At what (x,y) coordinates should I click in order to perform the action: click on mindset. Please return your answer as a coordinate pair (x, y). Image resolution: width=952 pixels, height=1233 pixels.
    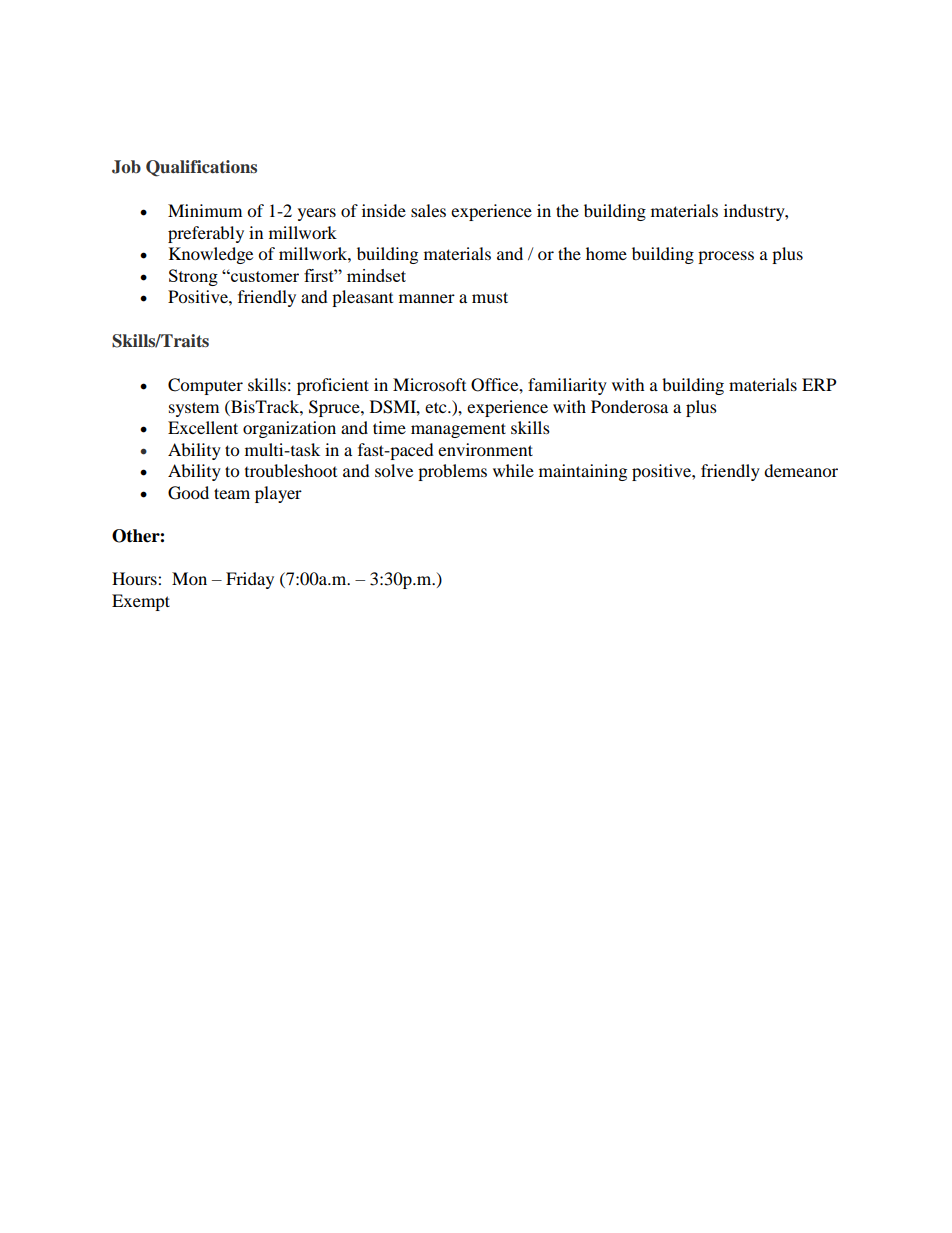
    Looking at the image, I should click on (376, 275).
